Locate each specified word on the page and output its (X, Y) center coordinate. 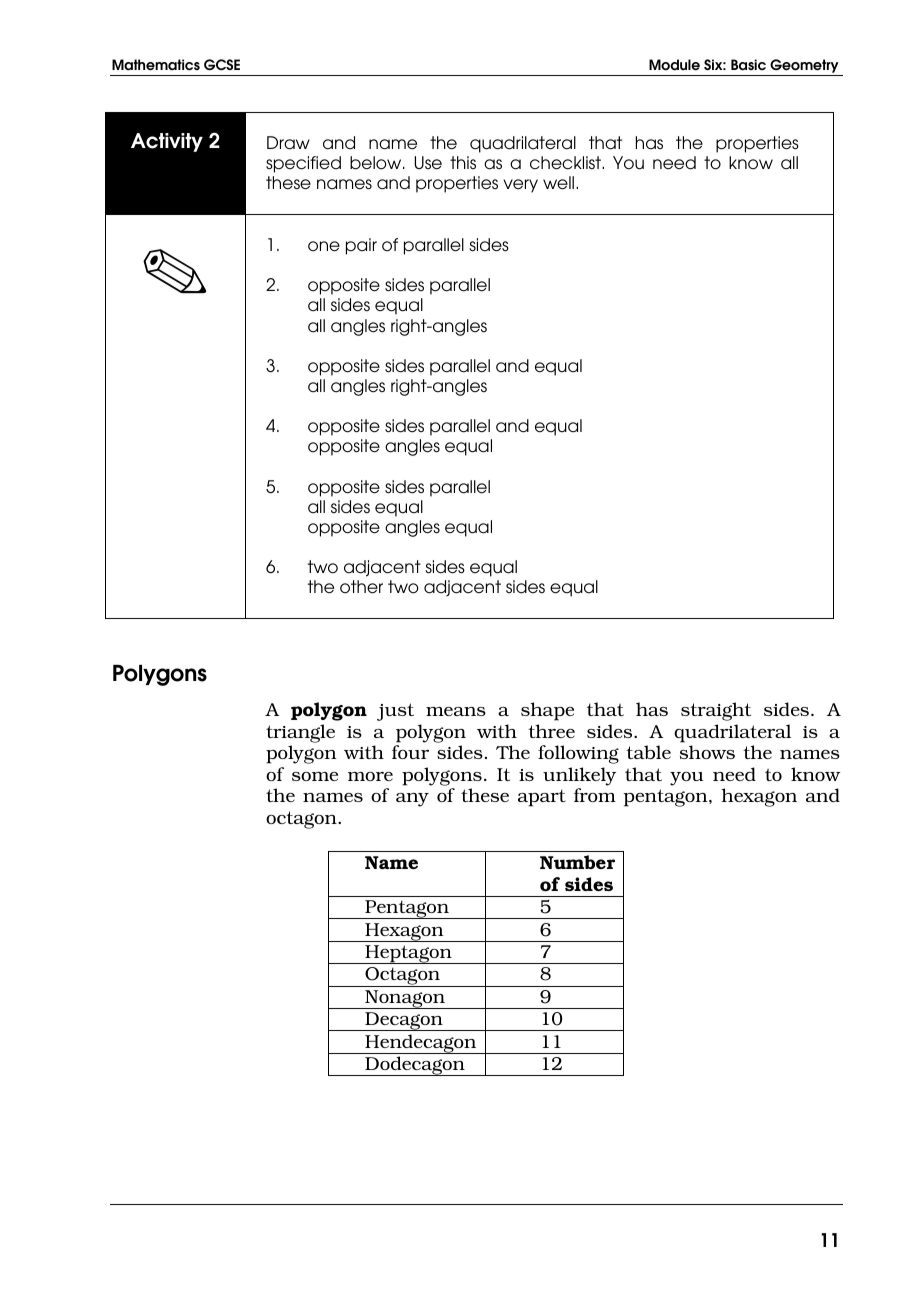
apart (542, 798)
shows (707, 752)
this (463, 162)
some (315, 776)
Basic (748, 65)
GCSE (222, 65)
